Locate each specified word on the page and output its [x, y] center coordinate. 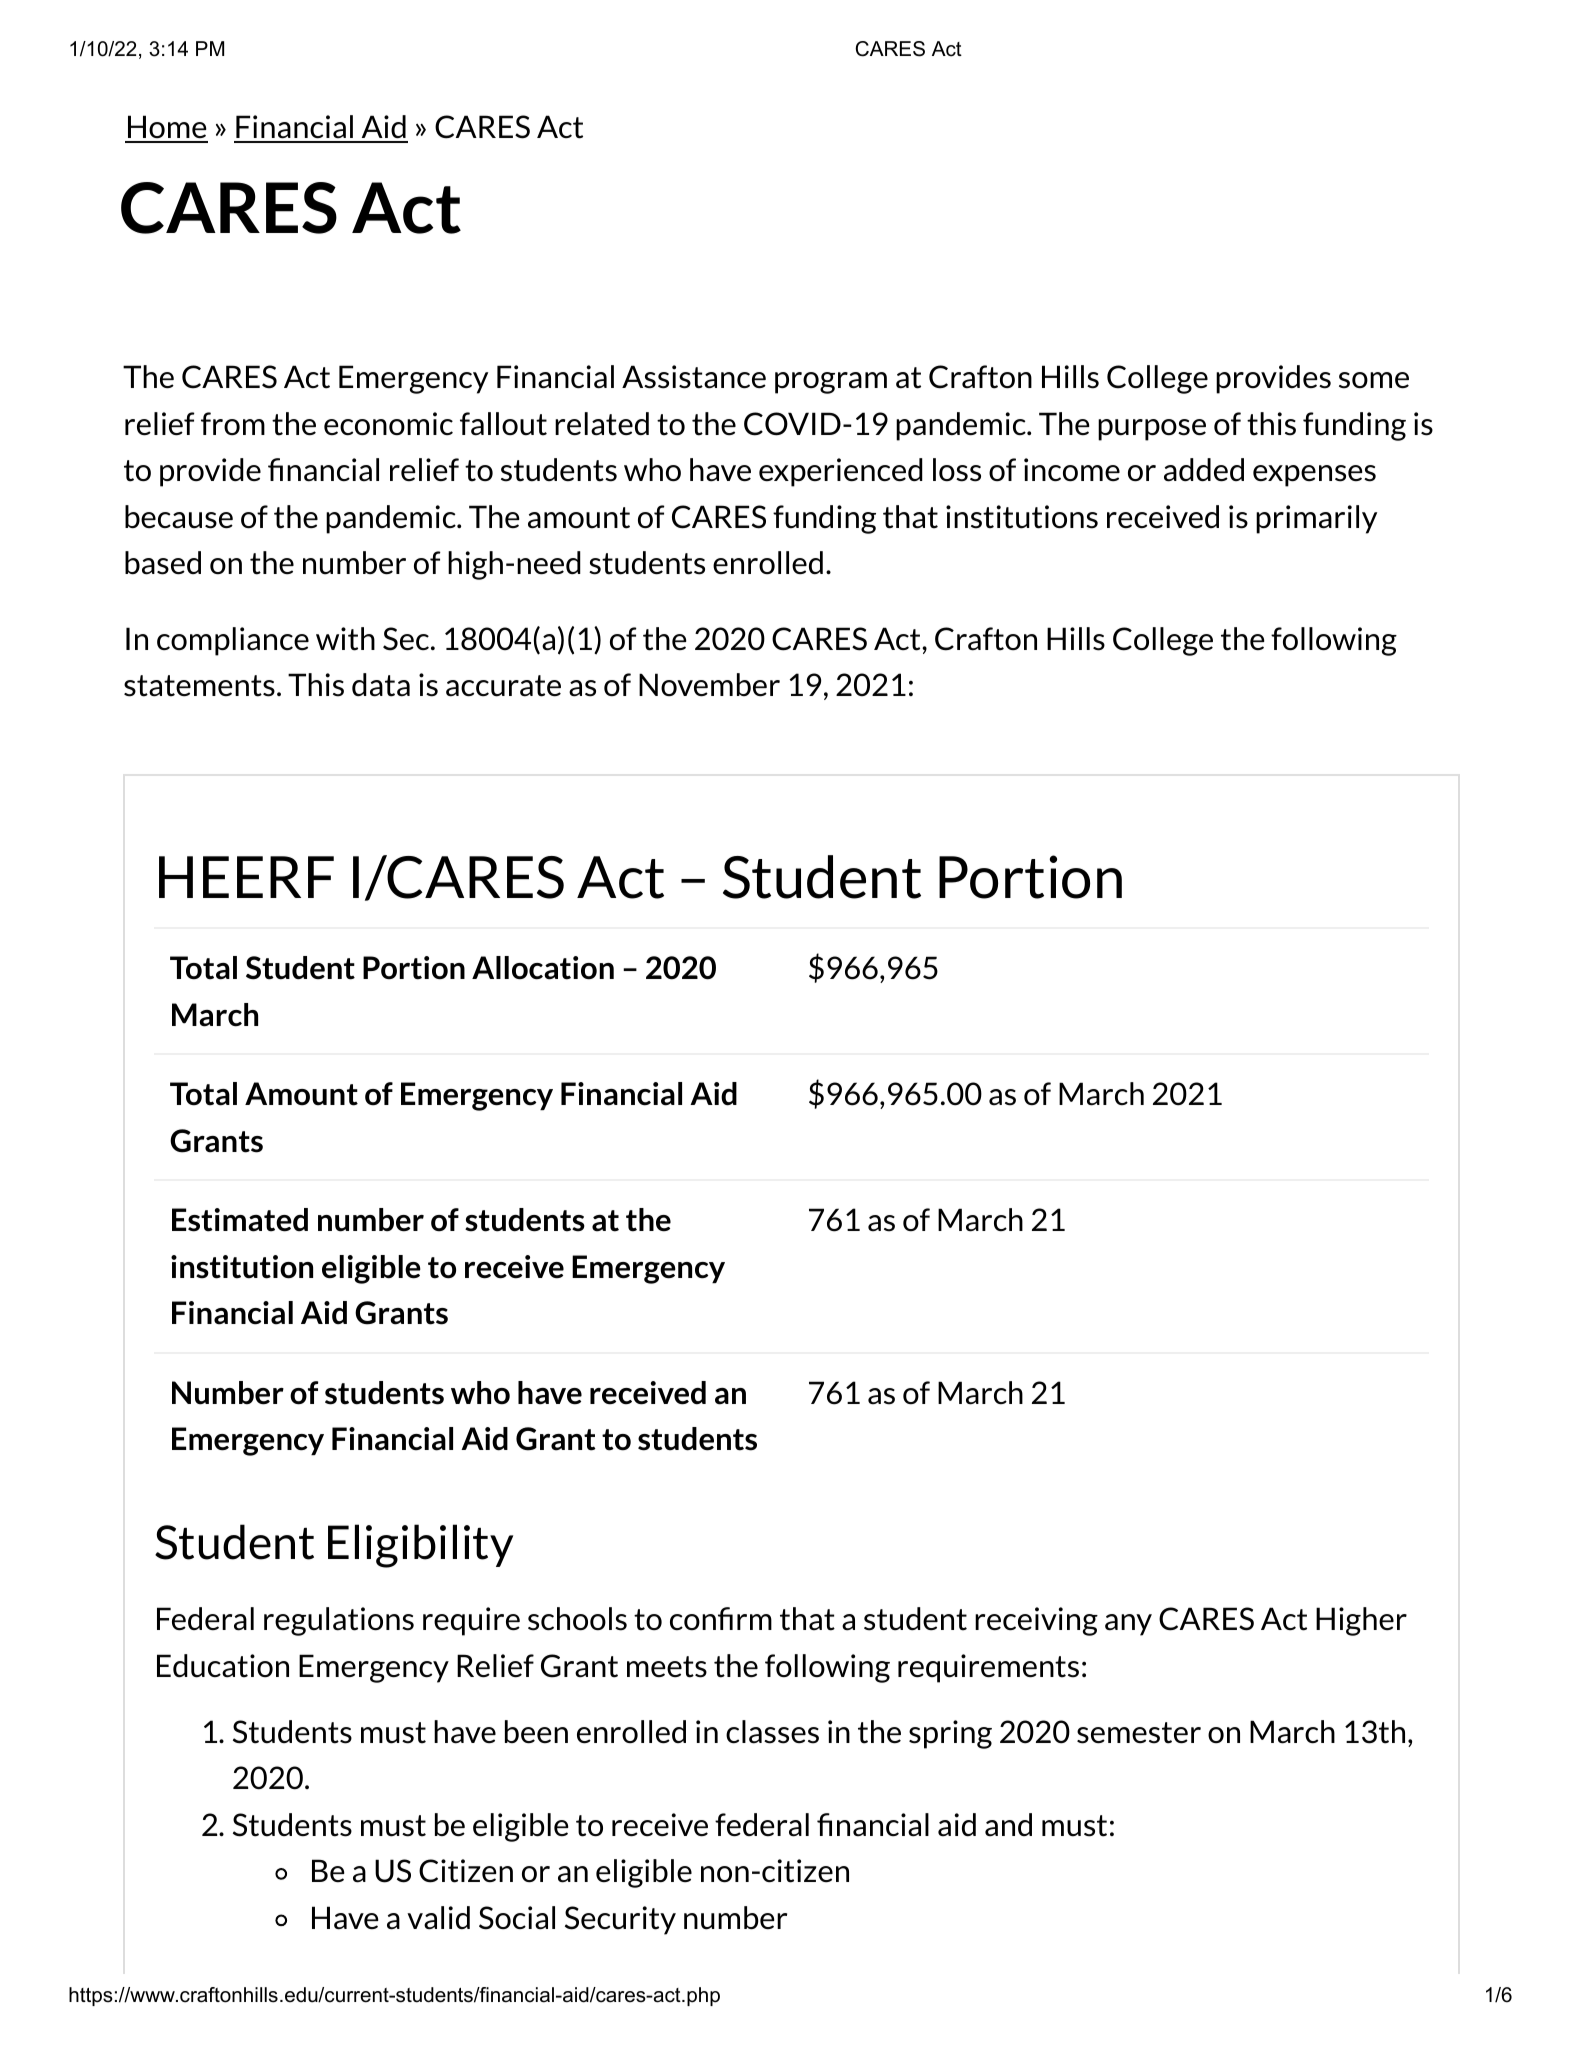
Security [620, 1920]
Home [167, 128]
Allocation [543, 968]
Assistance [694, 377]
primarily [1316, 519]
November [709, 685]
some [1374, 380]
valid [438, 1918]
